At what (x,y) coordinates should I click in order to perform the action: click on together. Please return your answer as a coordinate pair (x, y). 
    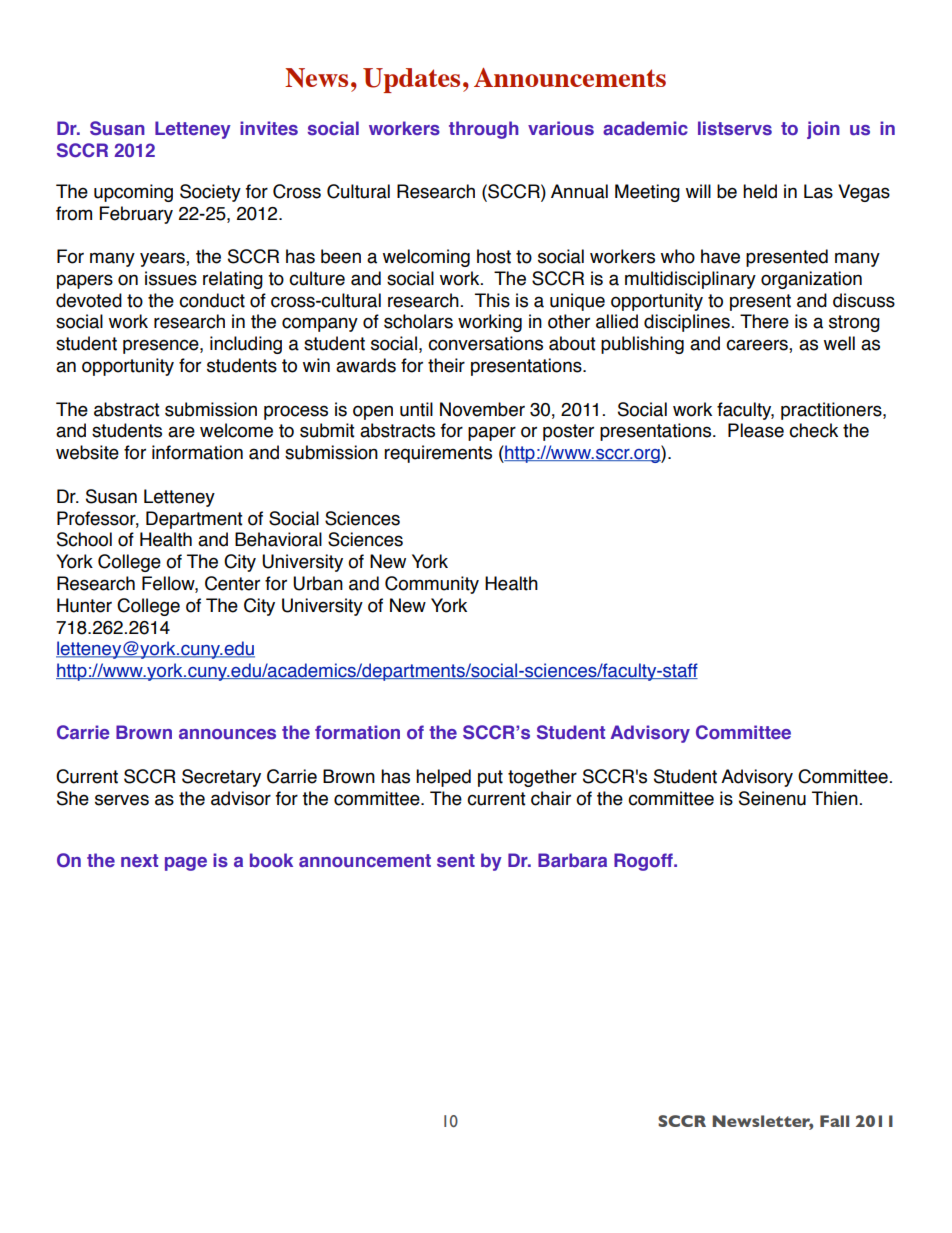
    Looking at the image, I should click on (542, 778).
